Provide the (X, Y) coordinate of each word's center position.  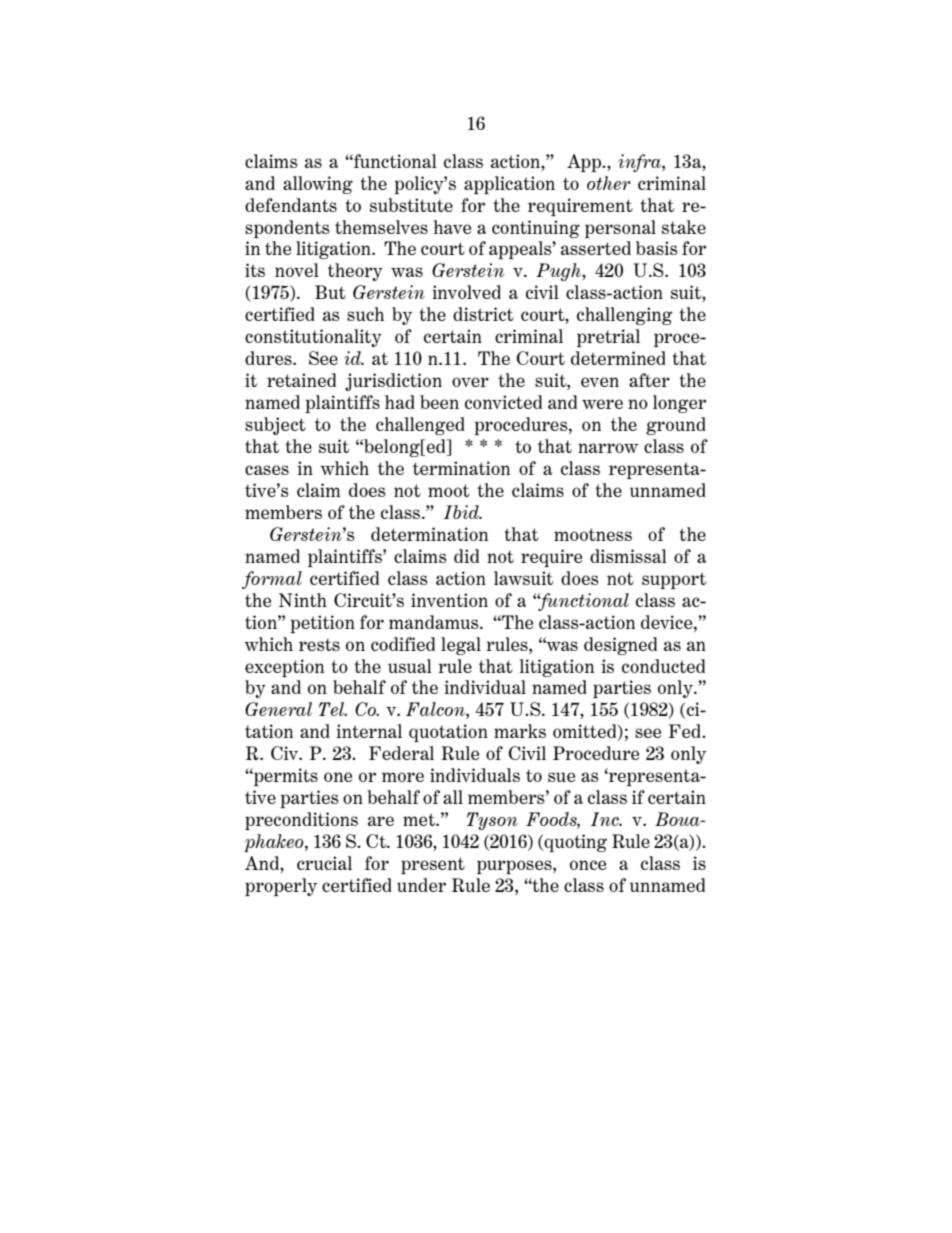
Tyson (492, 821)
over (470, 382)
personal (620, 229)
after (649, 380)
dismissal (628, 556)
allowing (318, 185)
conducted (663, 666)
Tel (333, 709)
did (466, 556)
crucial (324, 863)
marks (520, 731)
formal (272, 580)
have (452, 227)
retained (301, 380)
